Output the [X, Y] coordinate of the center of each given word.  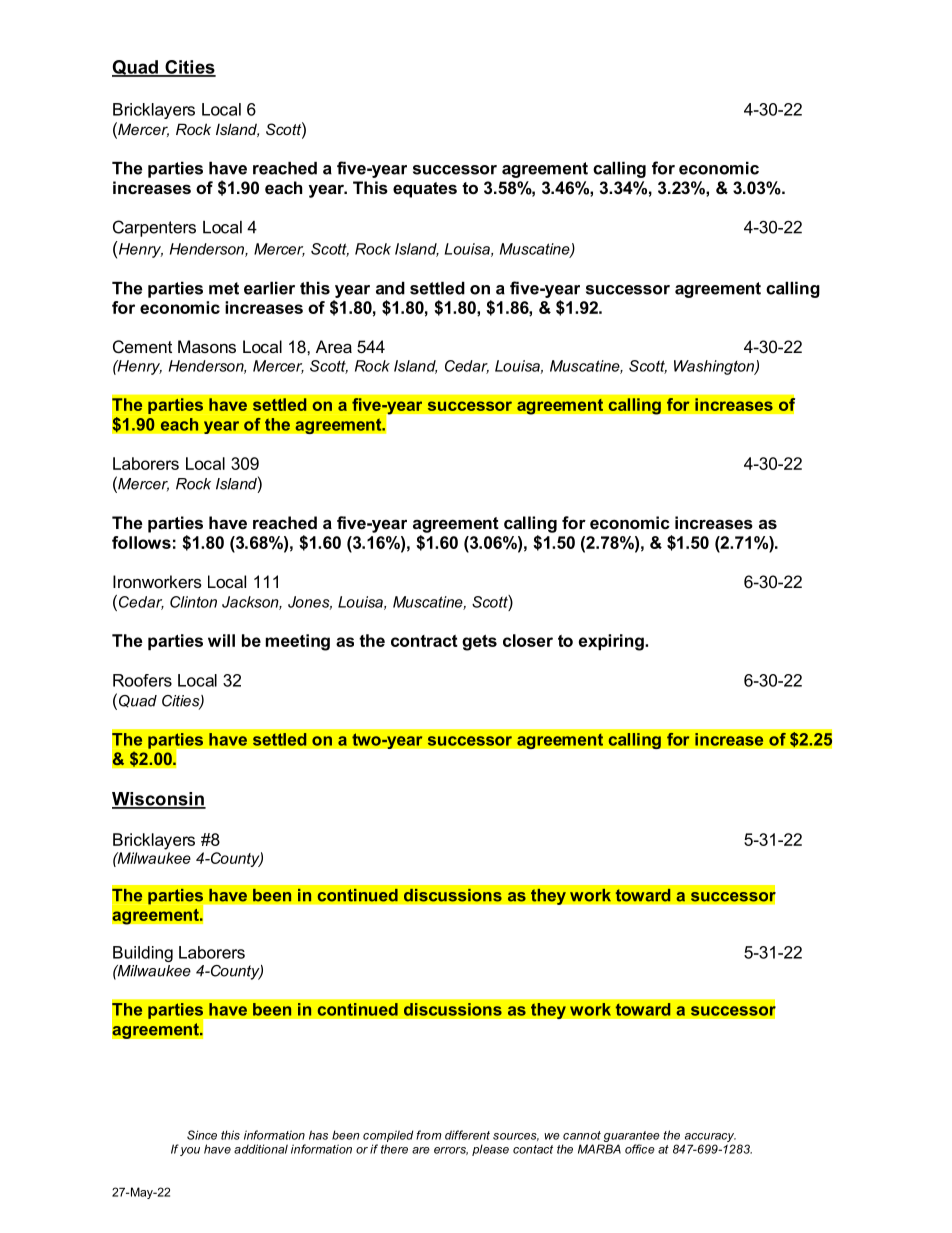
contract [424, 641]
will [221, 640]
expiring [612, 642]
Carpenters [154, 228]
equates [425, 190]
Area [334, 346]
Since [202, 1135]
